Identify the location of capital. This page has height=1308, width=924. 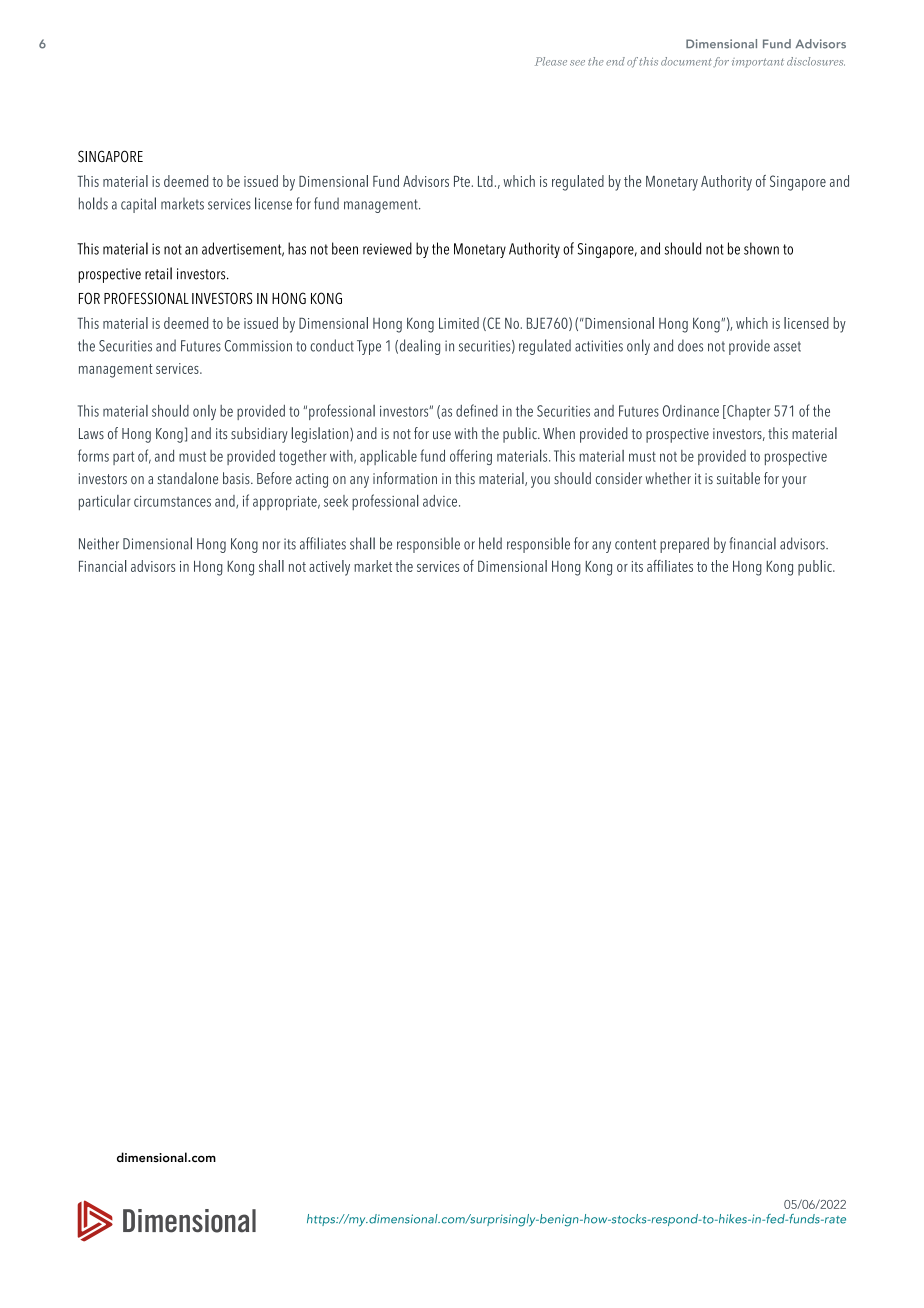
(138, 205).
